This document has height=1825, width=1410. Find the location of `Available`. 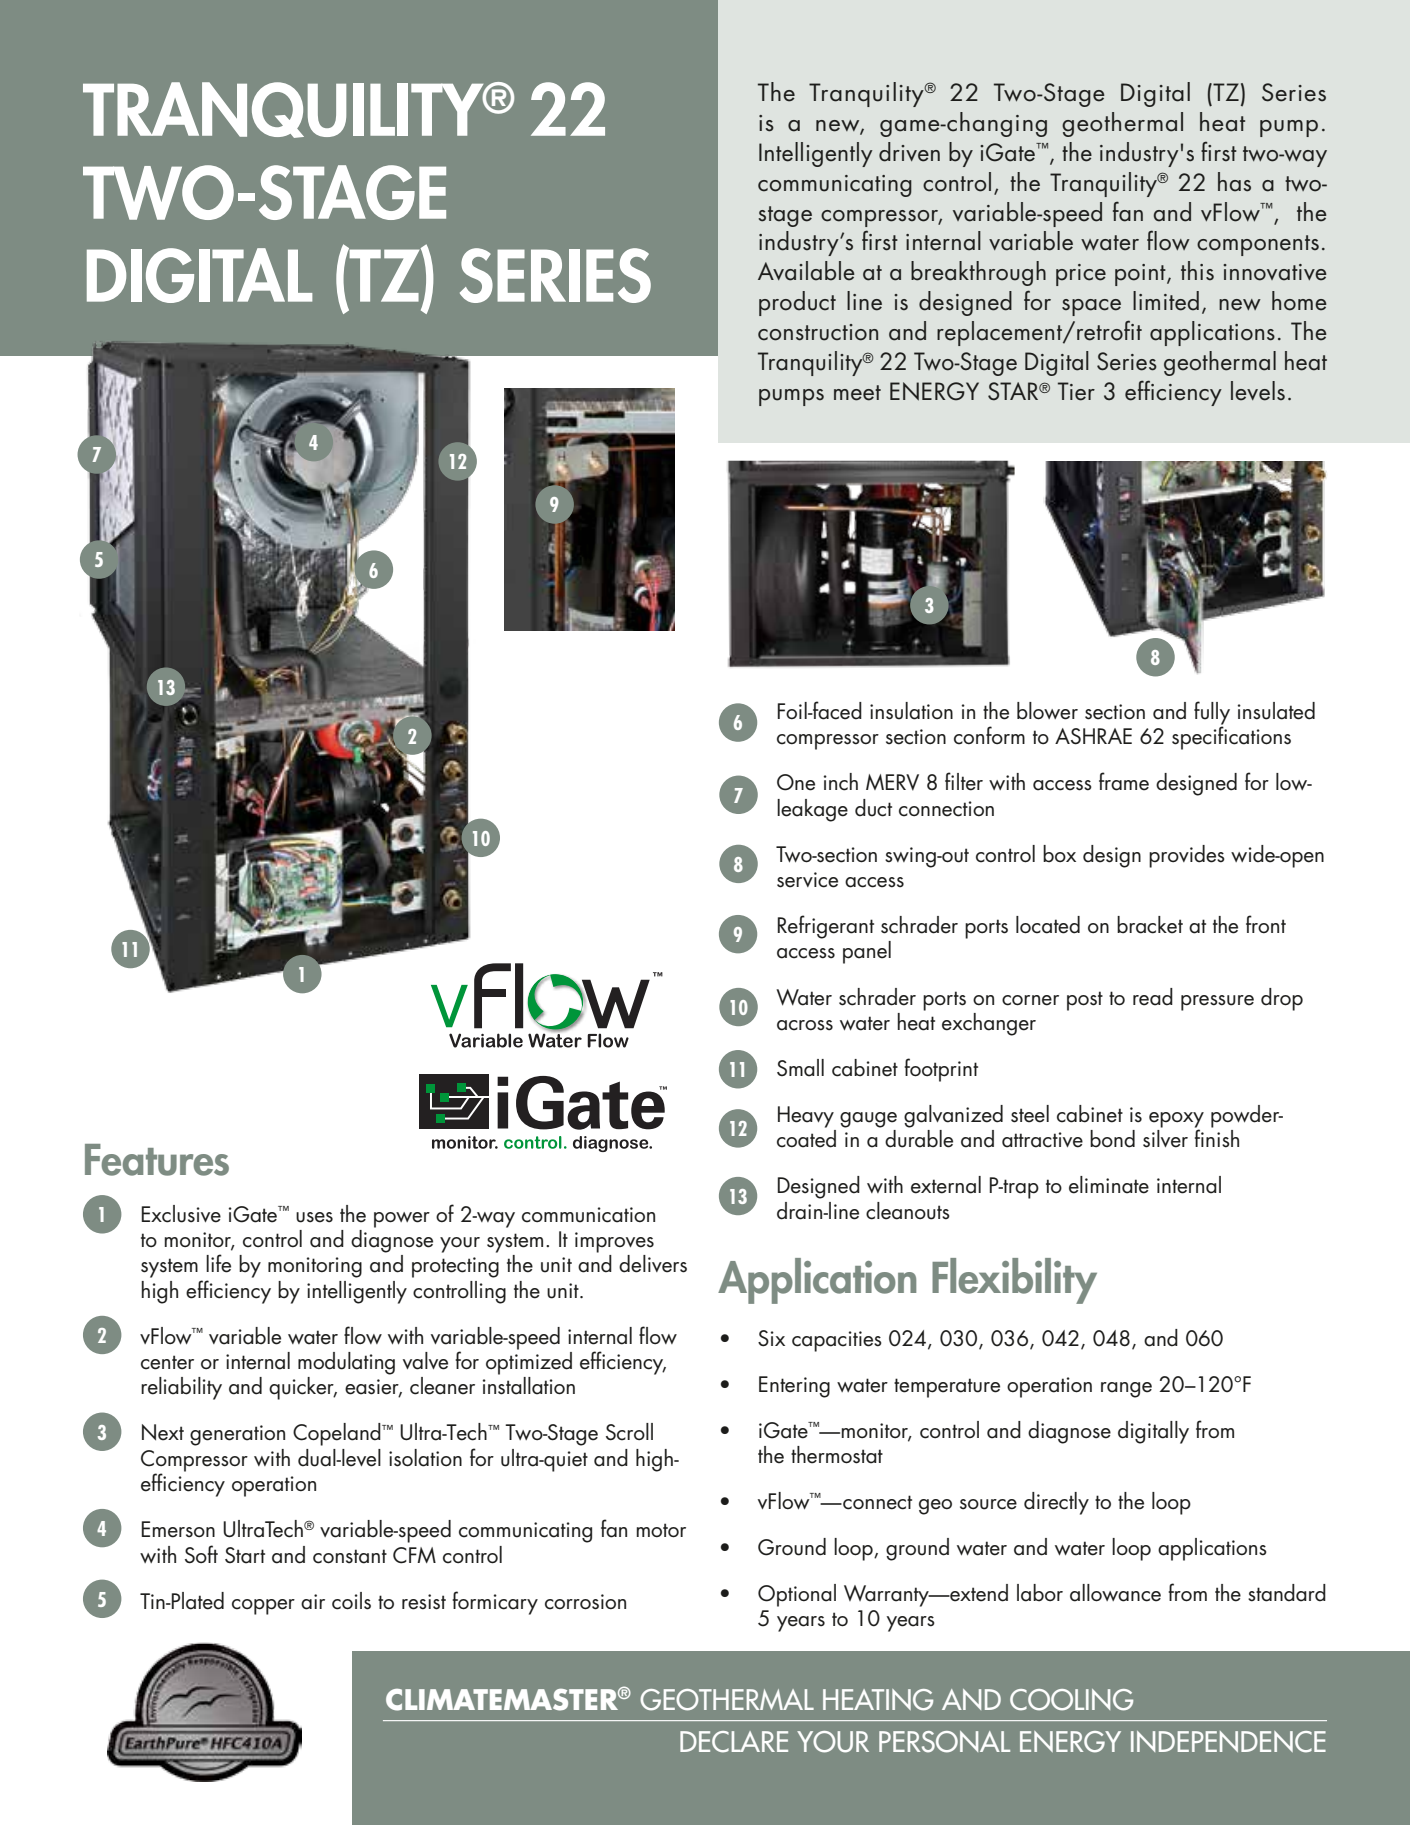

Available is located at coordinates (806, 271).
